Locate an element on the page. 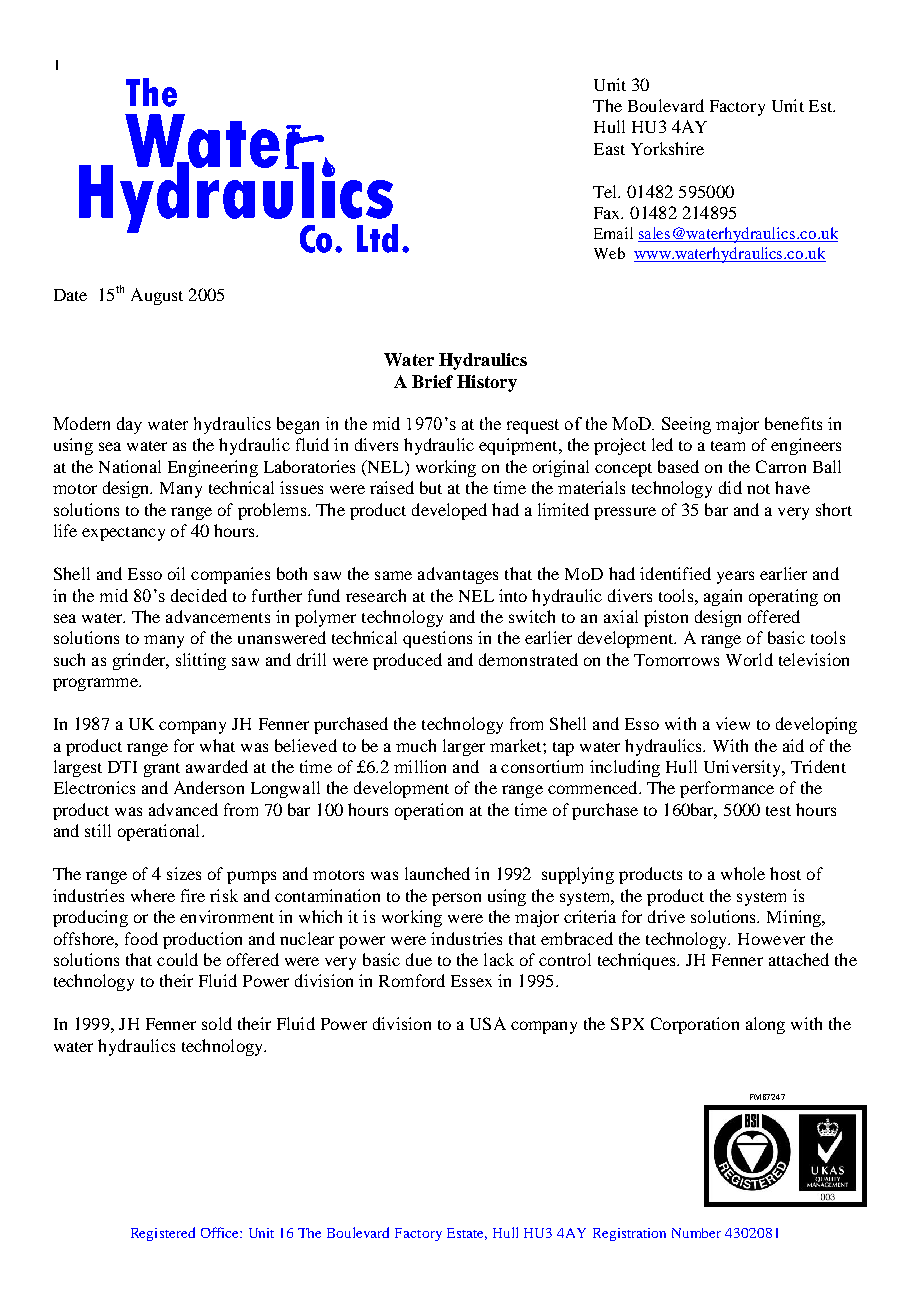  Yorkshire is located at coordinates (667, 148).
